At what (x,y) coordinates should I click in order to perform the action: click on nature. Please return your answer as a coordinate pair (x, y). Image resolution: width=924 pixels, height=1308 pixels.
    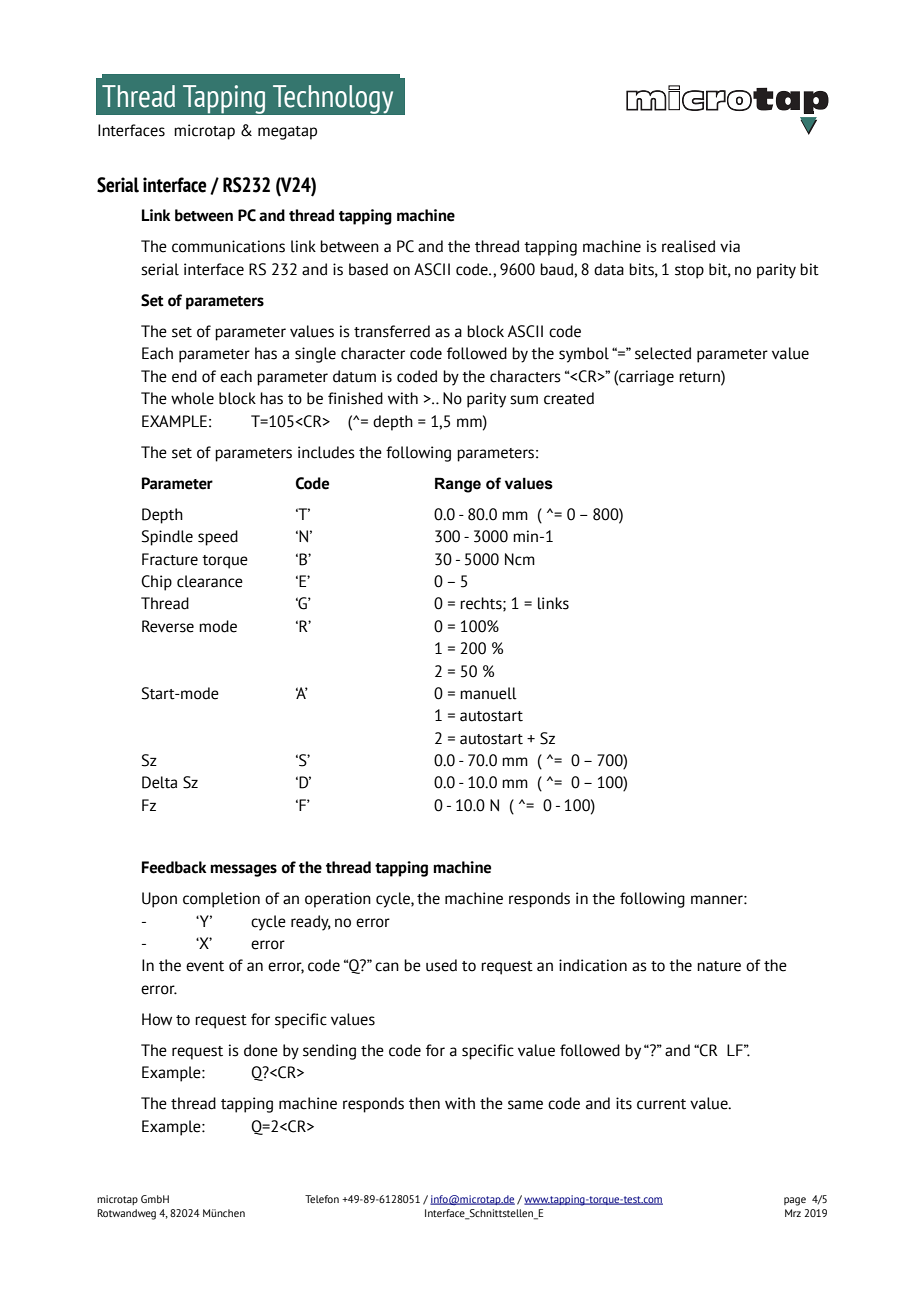
    Looking at the image, I should click on (719, 966).
